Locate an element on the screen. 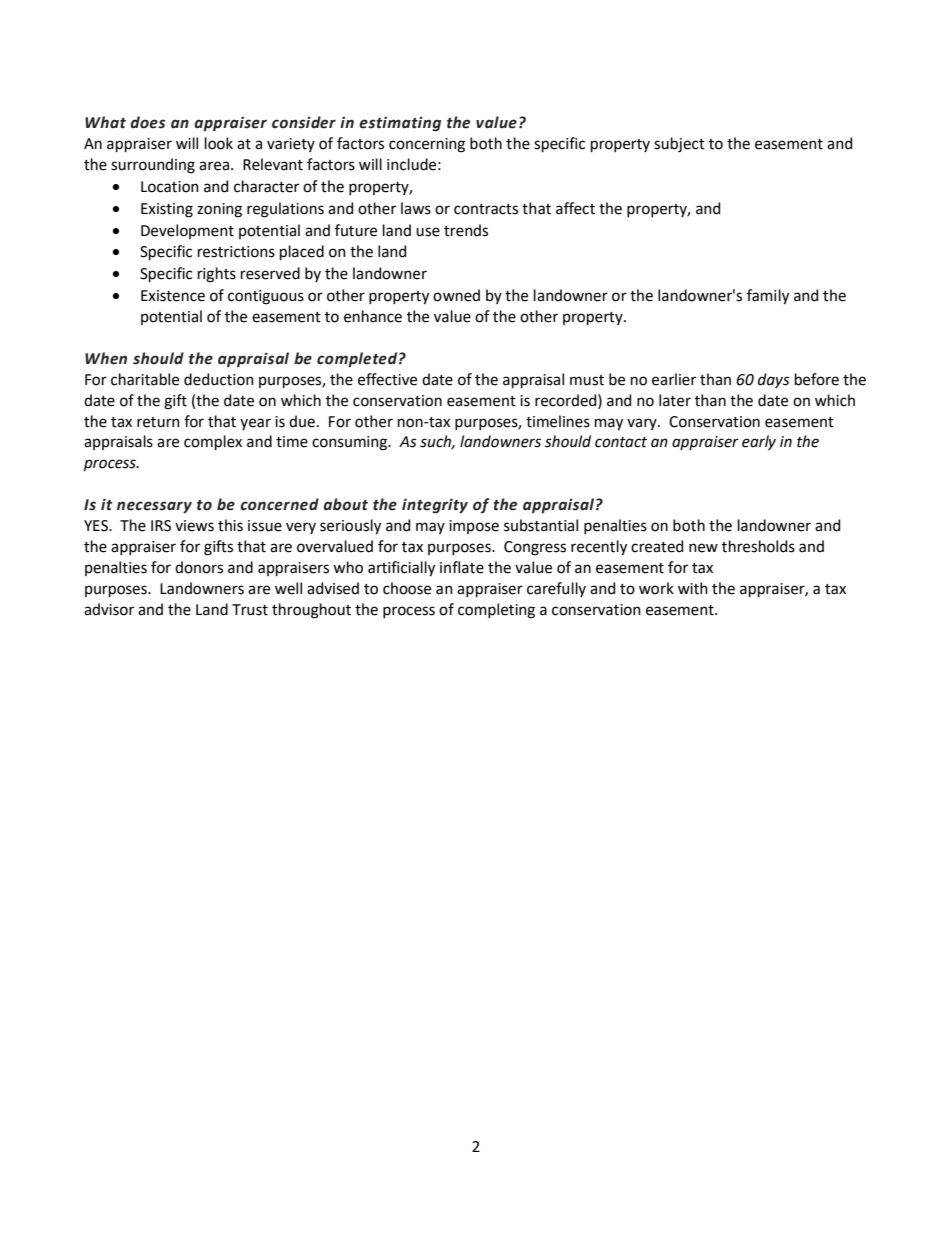  early is located at coordinates (759, 442).
